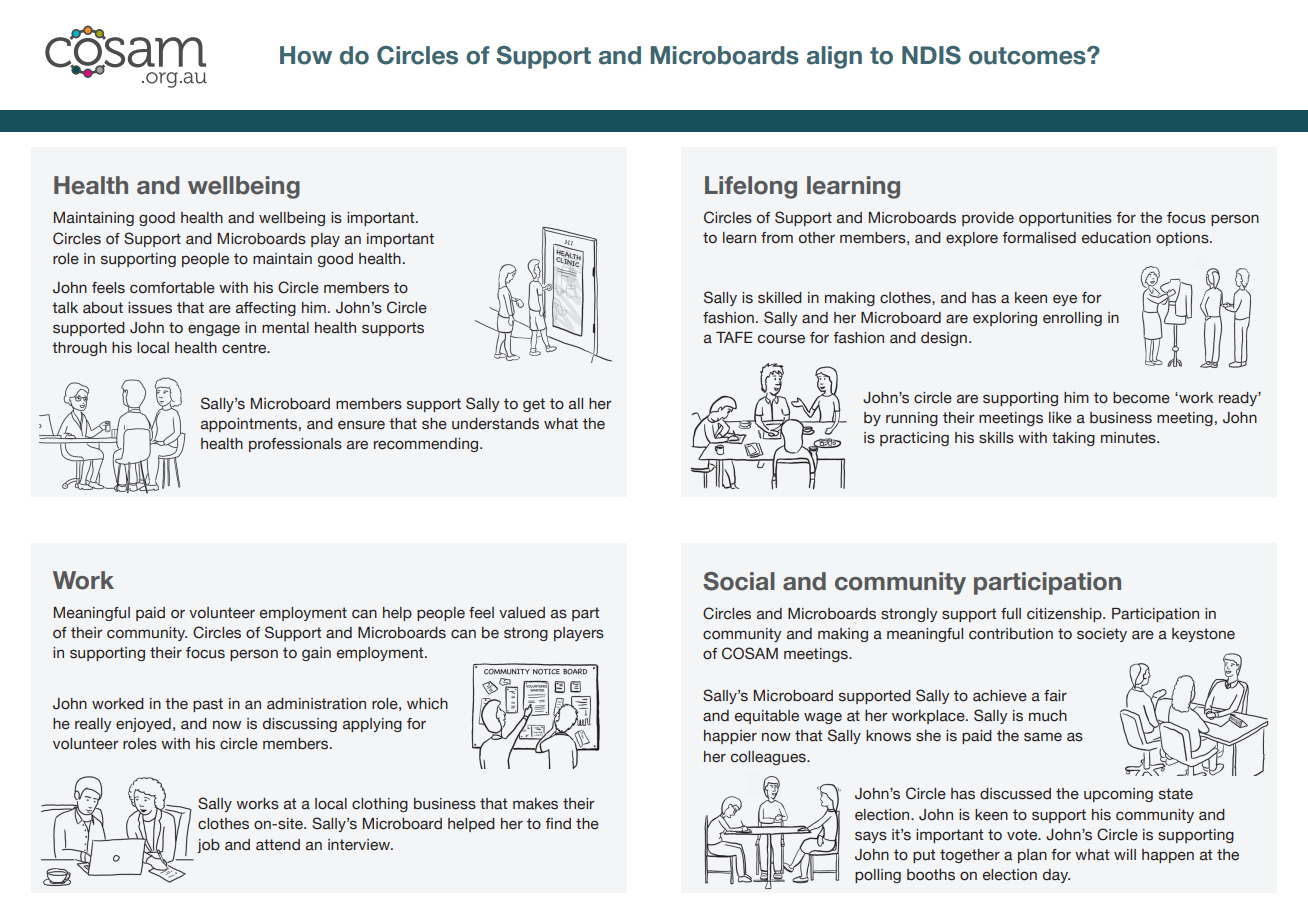 The width and height of the screenshot is (1308, 924). What do you see at coordinates (1028, 56) in the screenshot?
I see `outcomes` at bounding box center [1028, 56].
